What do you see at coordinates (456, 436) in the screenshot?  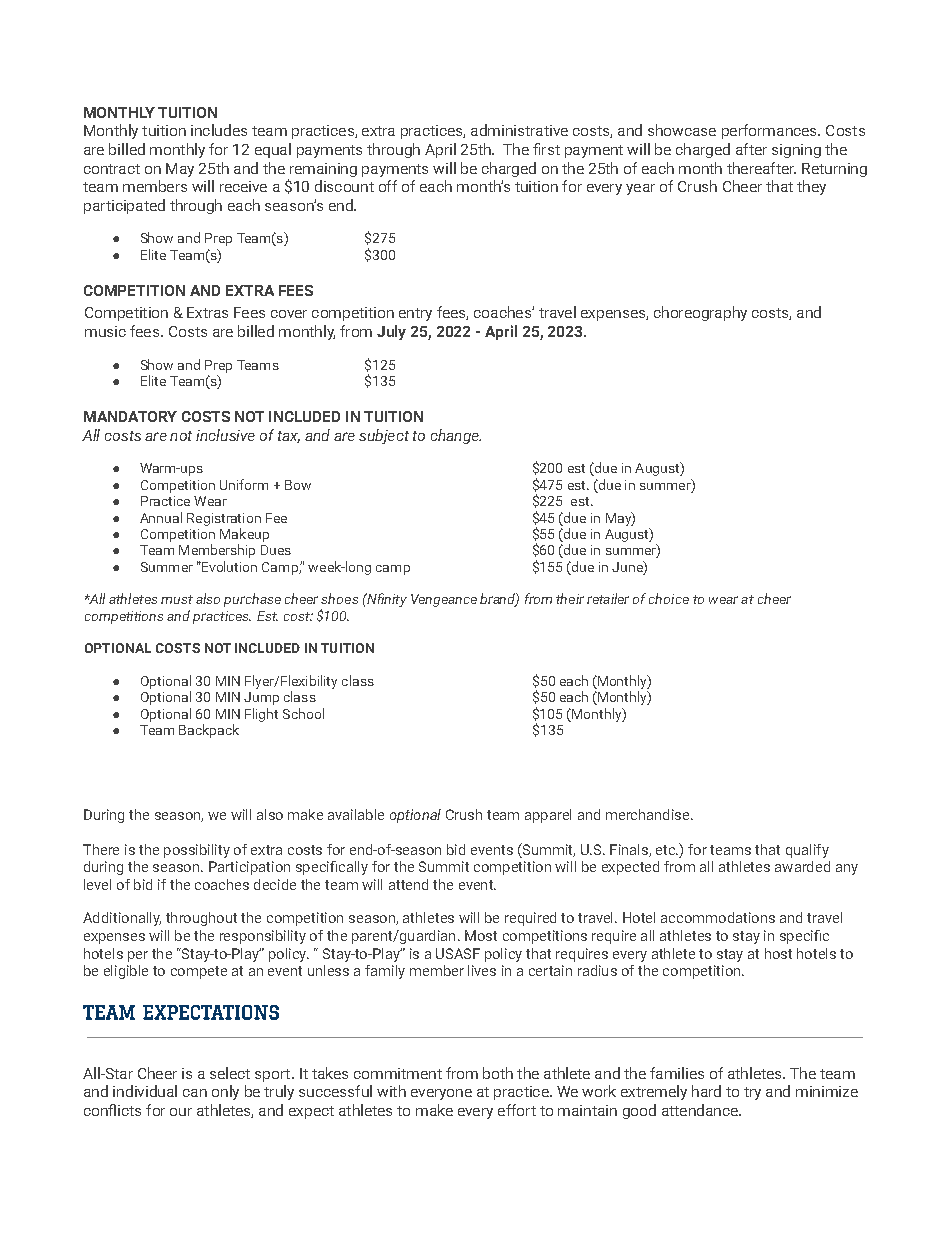 I see `change` at bounding box center [456, 436].
